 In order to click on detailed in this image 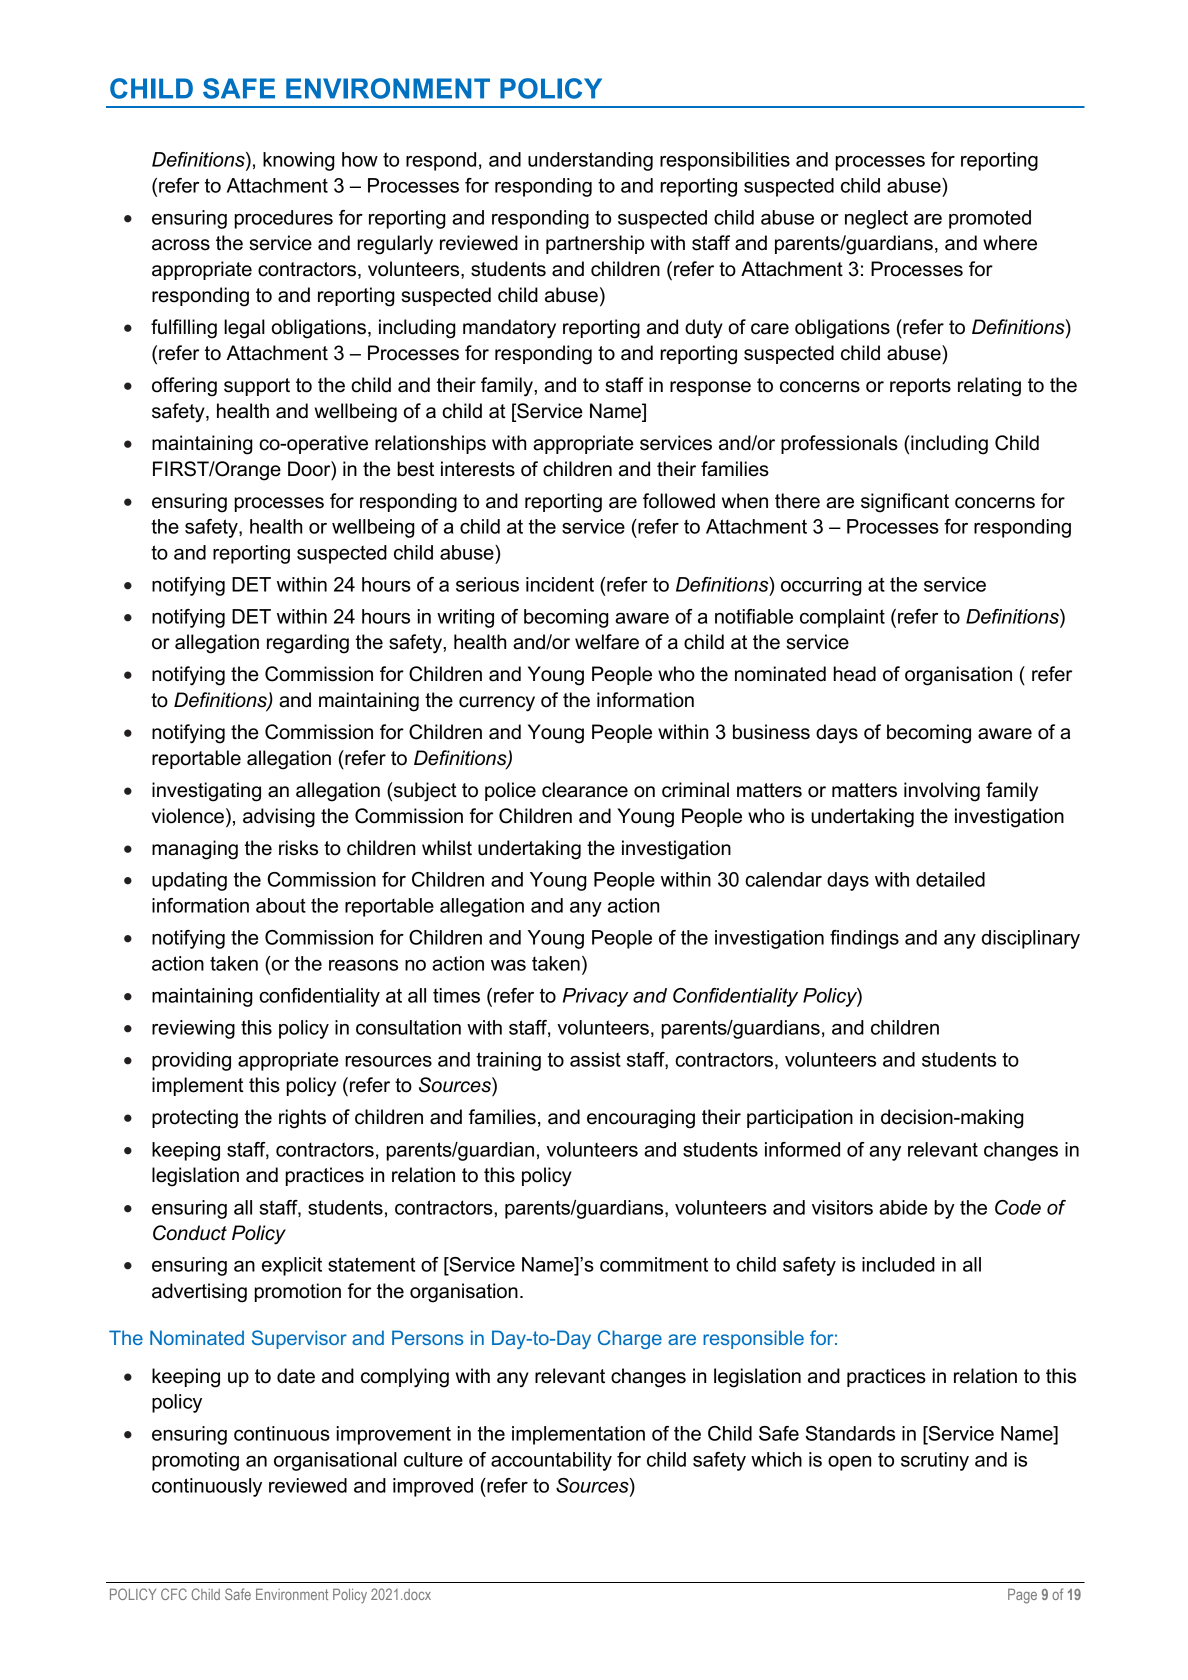, I will do `click(950, 879)`.
